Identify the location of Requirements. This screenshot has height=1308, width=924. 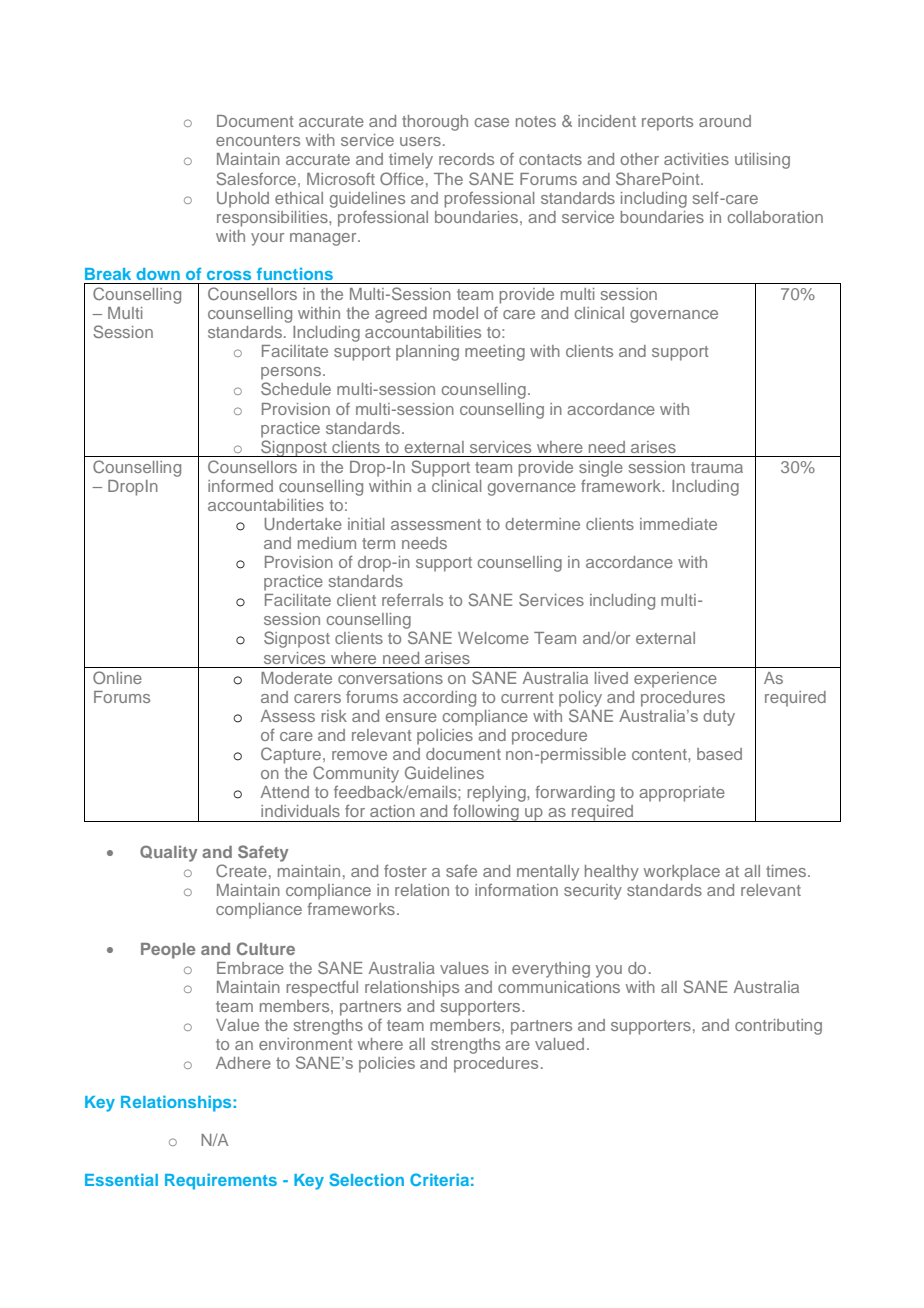
(221, 1181).
